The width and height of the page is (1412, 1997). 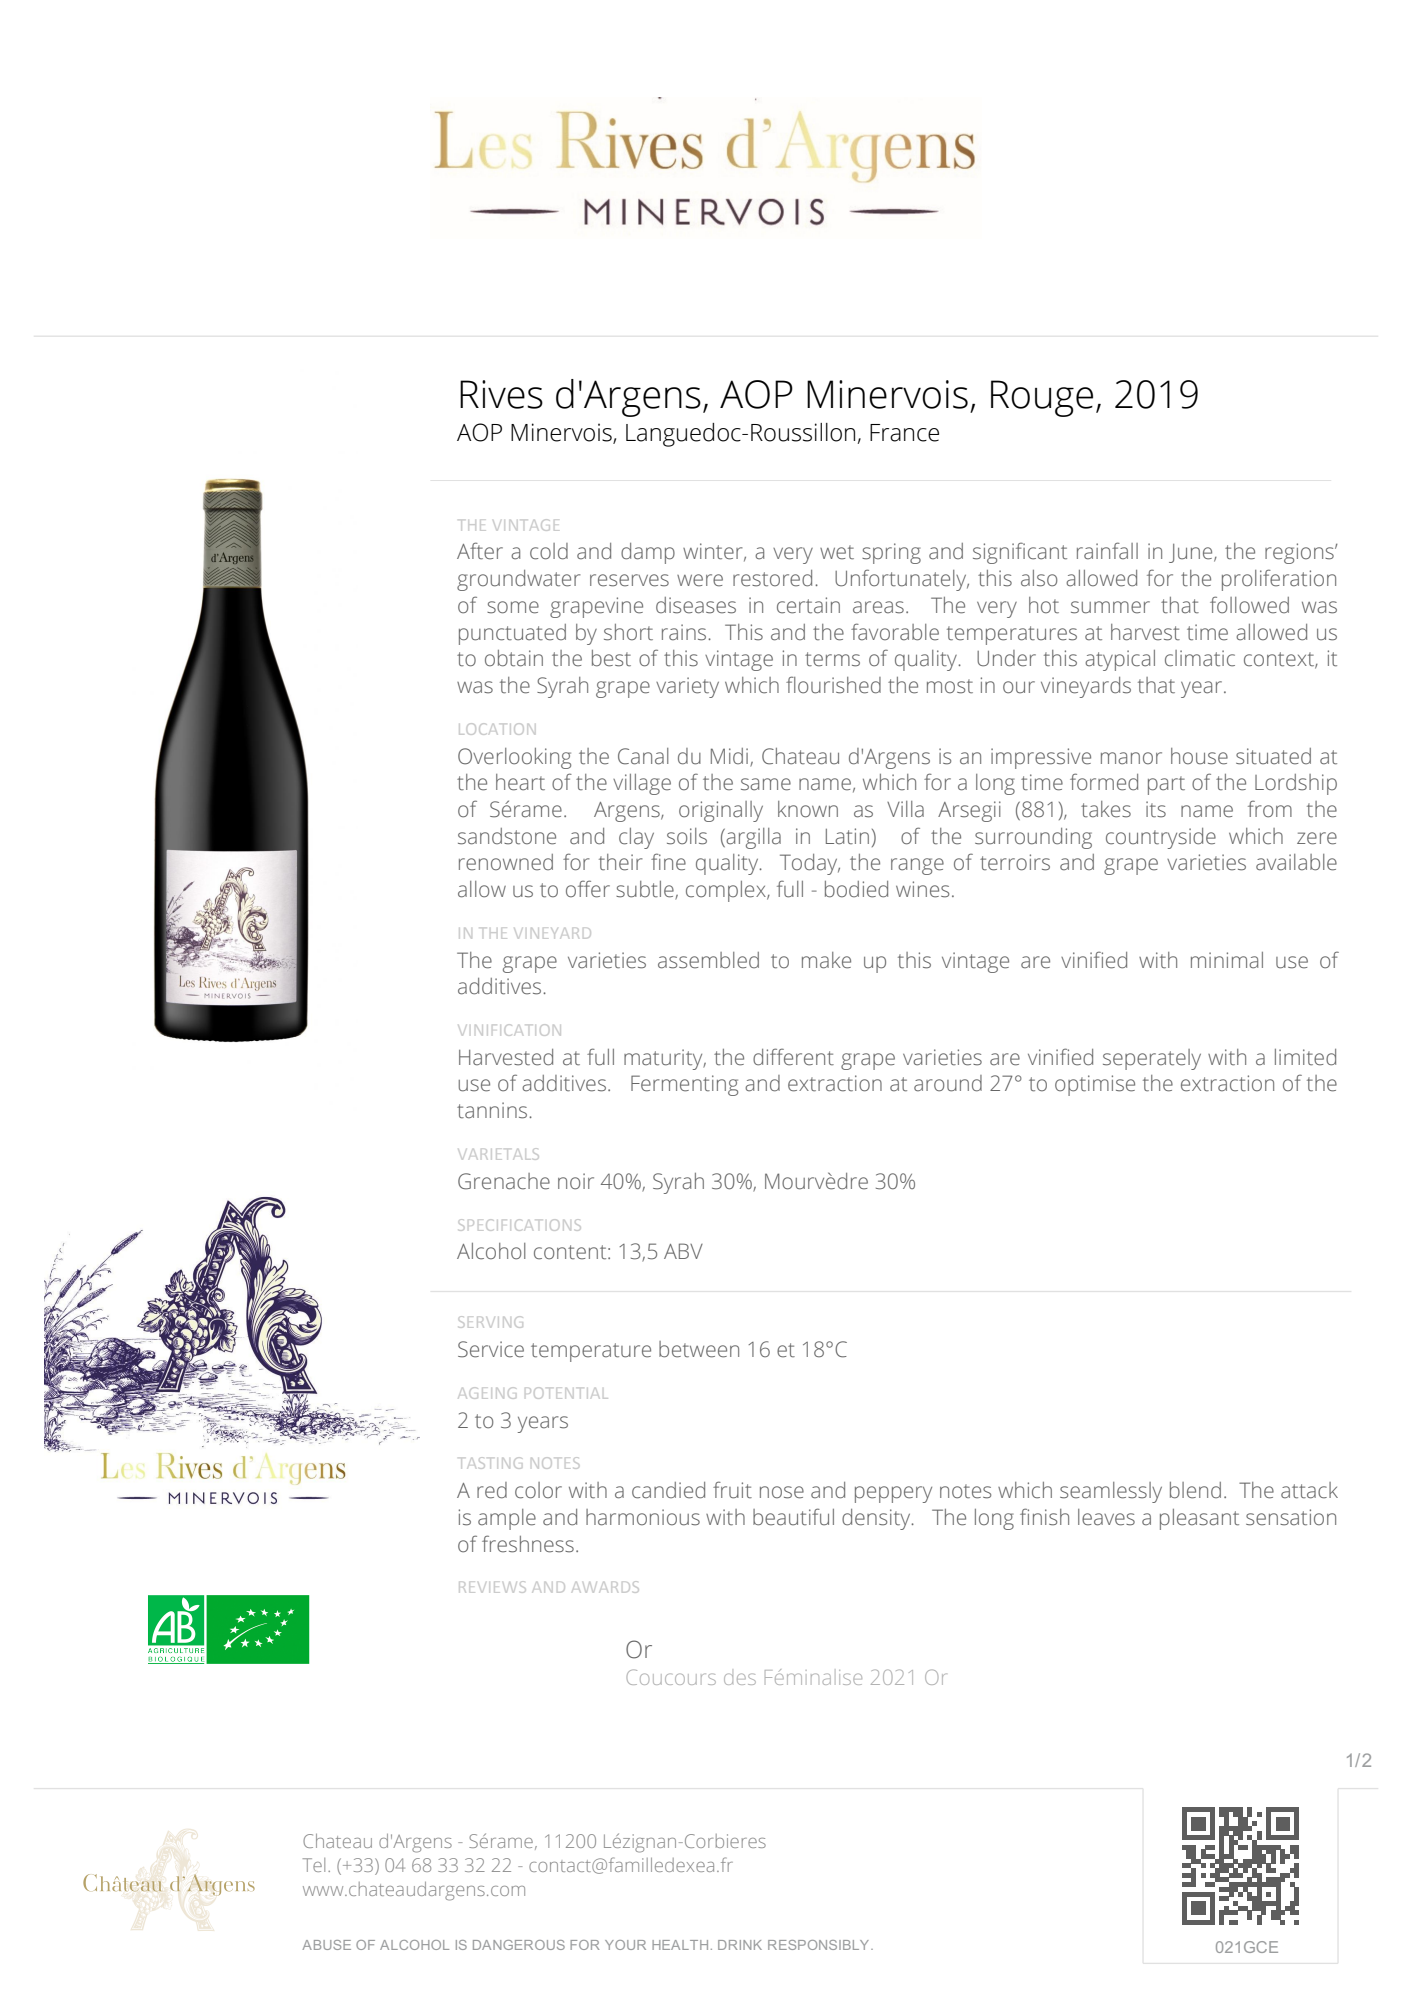 What do you see at coordinates (1192, 553) in the page?
I see `June` at bounding box center [1192, 553].
